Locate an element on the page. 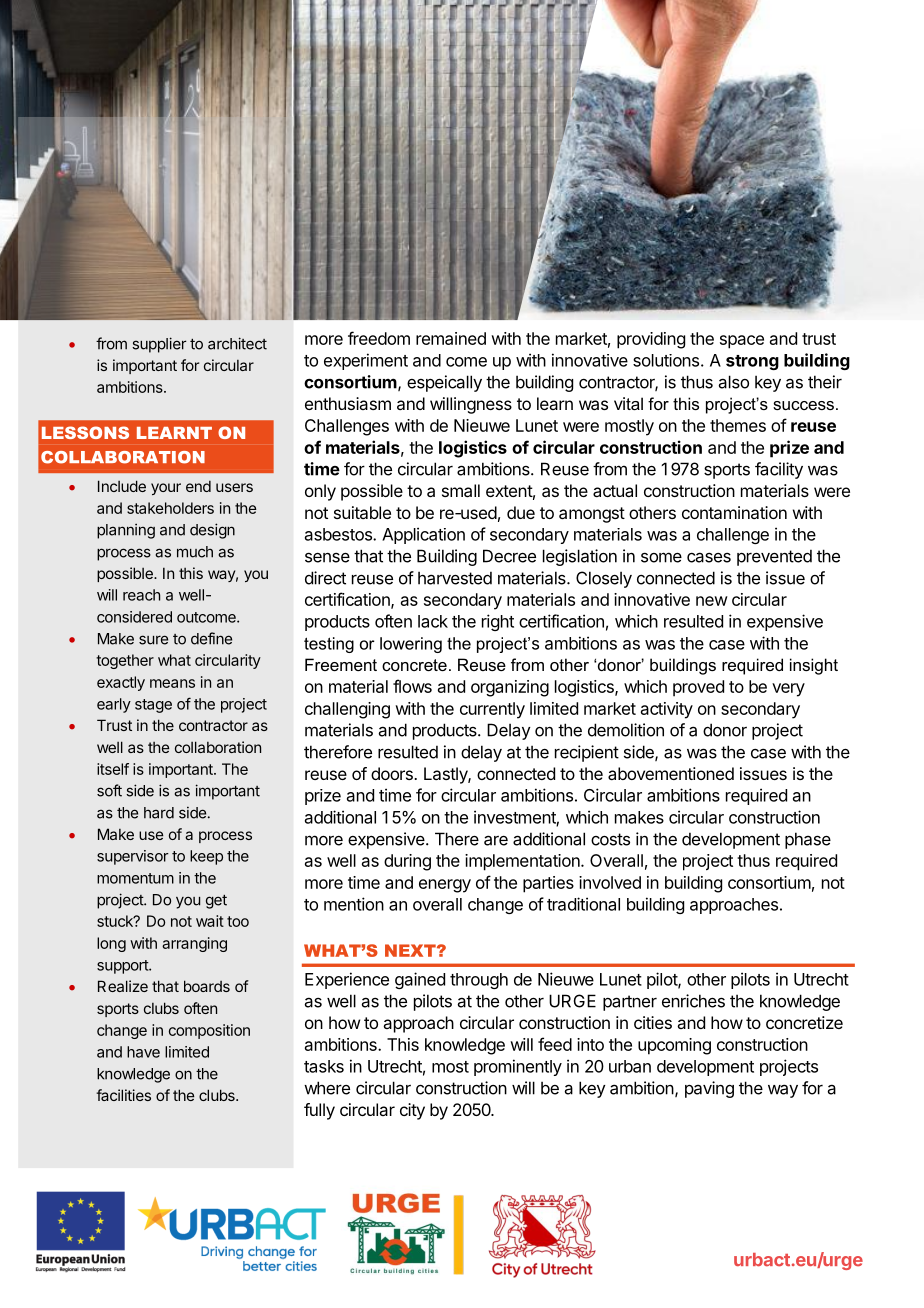  sure is located at coordinates (153, 640).
